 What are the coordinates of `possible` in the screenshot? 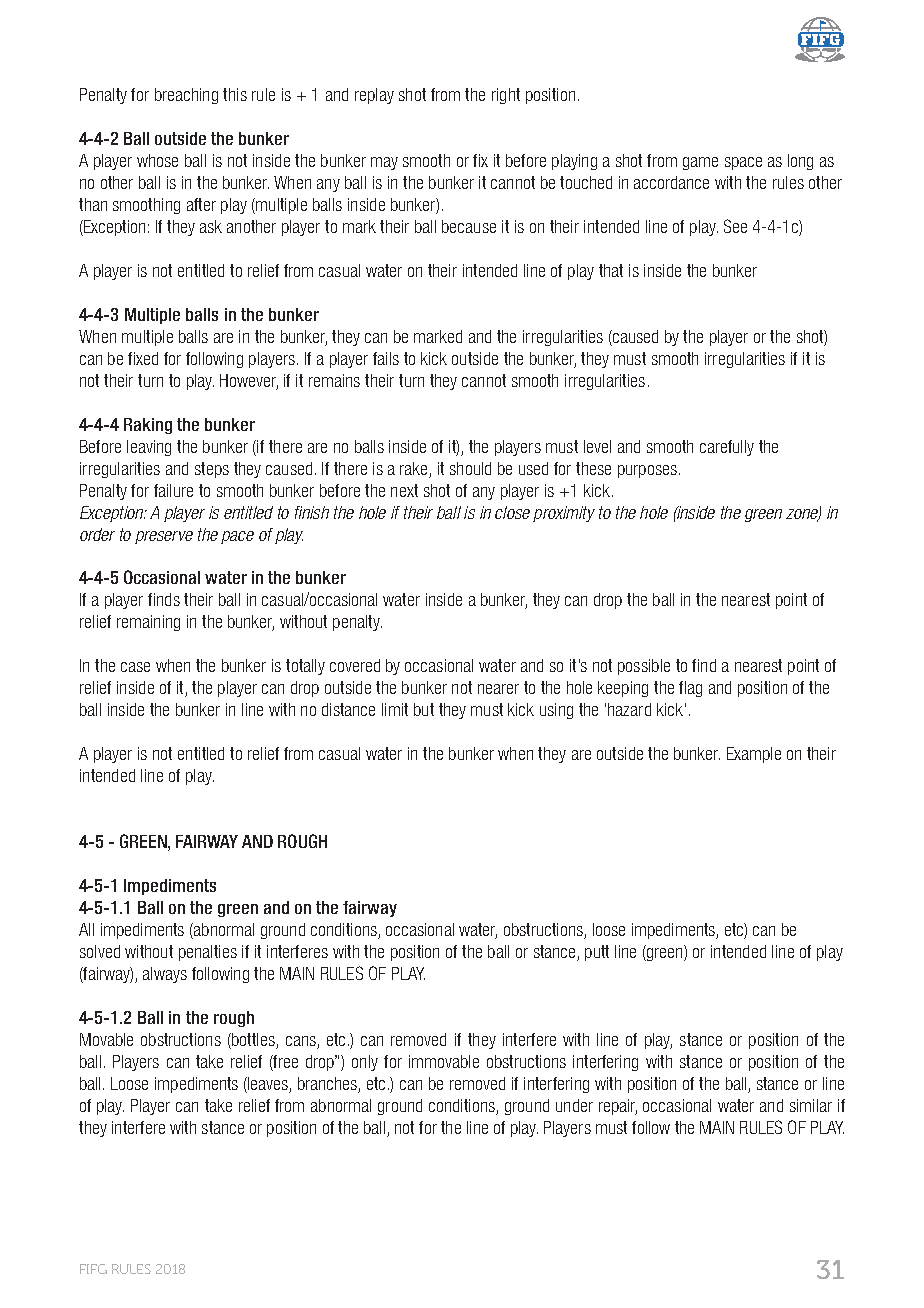 It's located at (644, 667).
